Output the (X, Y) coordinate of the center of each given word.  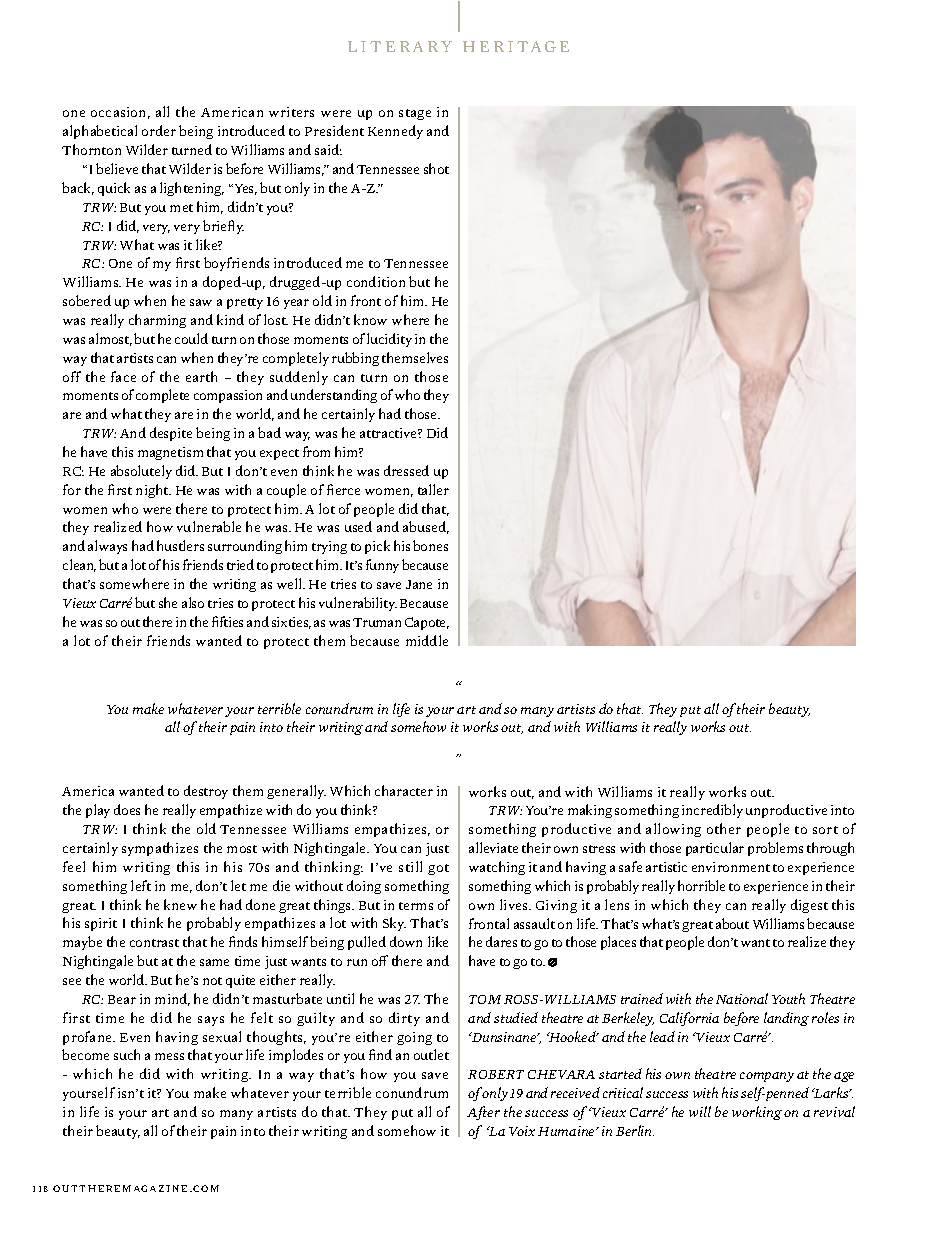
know (370, 319)
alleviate (493, 847)
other (724, 828)
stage (415, 114)
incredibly (712, 811)
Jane (419, 584)
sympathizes (160, 849)
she (168, 602)
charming (157, 321)
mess (169, 1056)
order (159, 130)
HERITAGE (516, 46)
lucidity (389, 340)
